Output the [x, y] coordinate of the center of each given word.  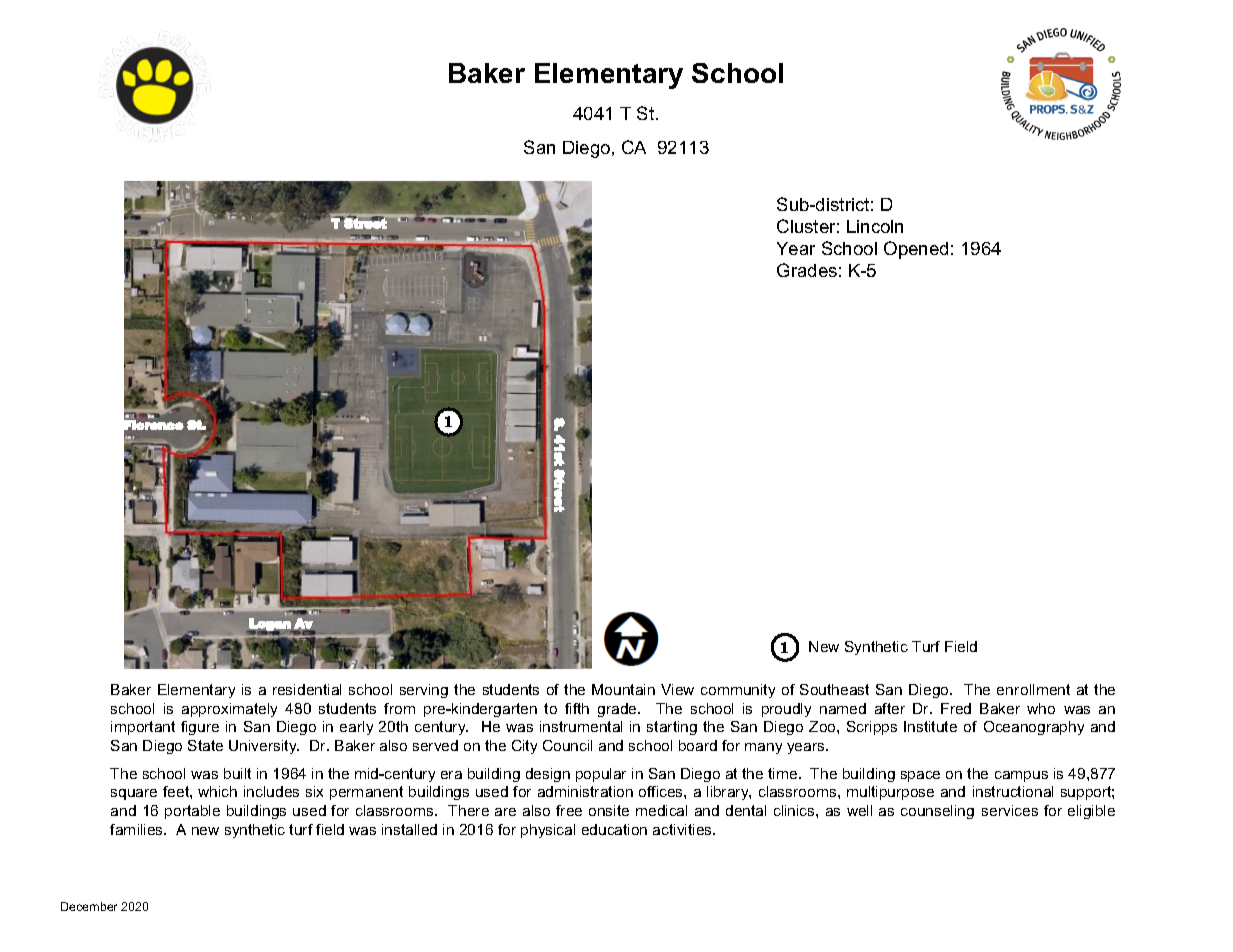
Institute [930, 726]
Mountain [623, 689]
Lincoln [875, 226]
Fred [956, 708]
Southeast [834, 689]
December [89, 906]
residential [307, 689]
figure [200, 728]
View [677, 689]
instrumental [581, 726]
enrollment [1033, 689]
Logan [270, 625]
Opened [916, 250]
